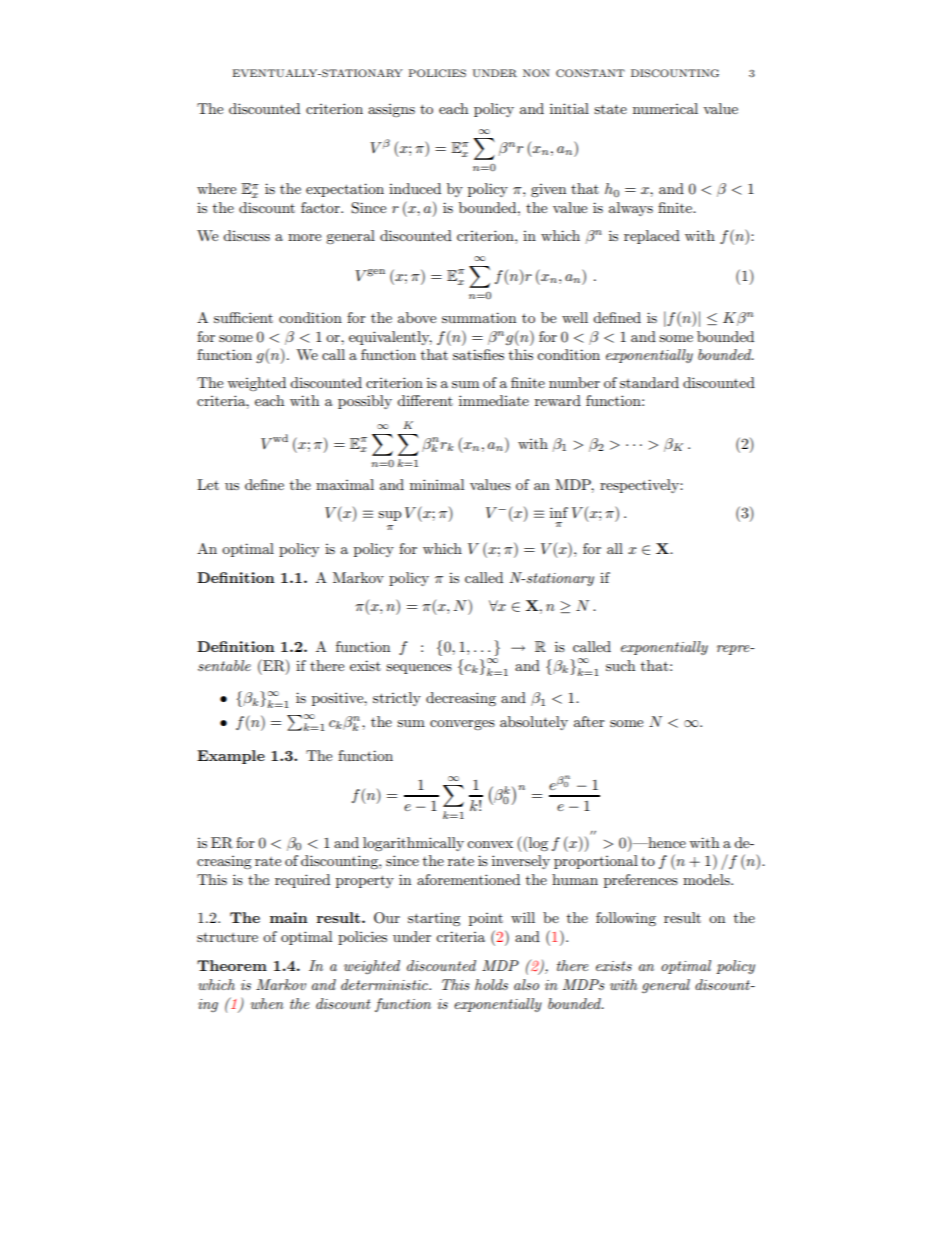 This document has height=1233, width=952. What do you see at coordinates (267, 1003) in the document?
I see `when` at bounding box center [267, 1003].
